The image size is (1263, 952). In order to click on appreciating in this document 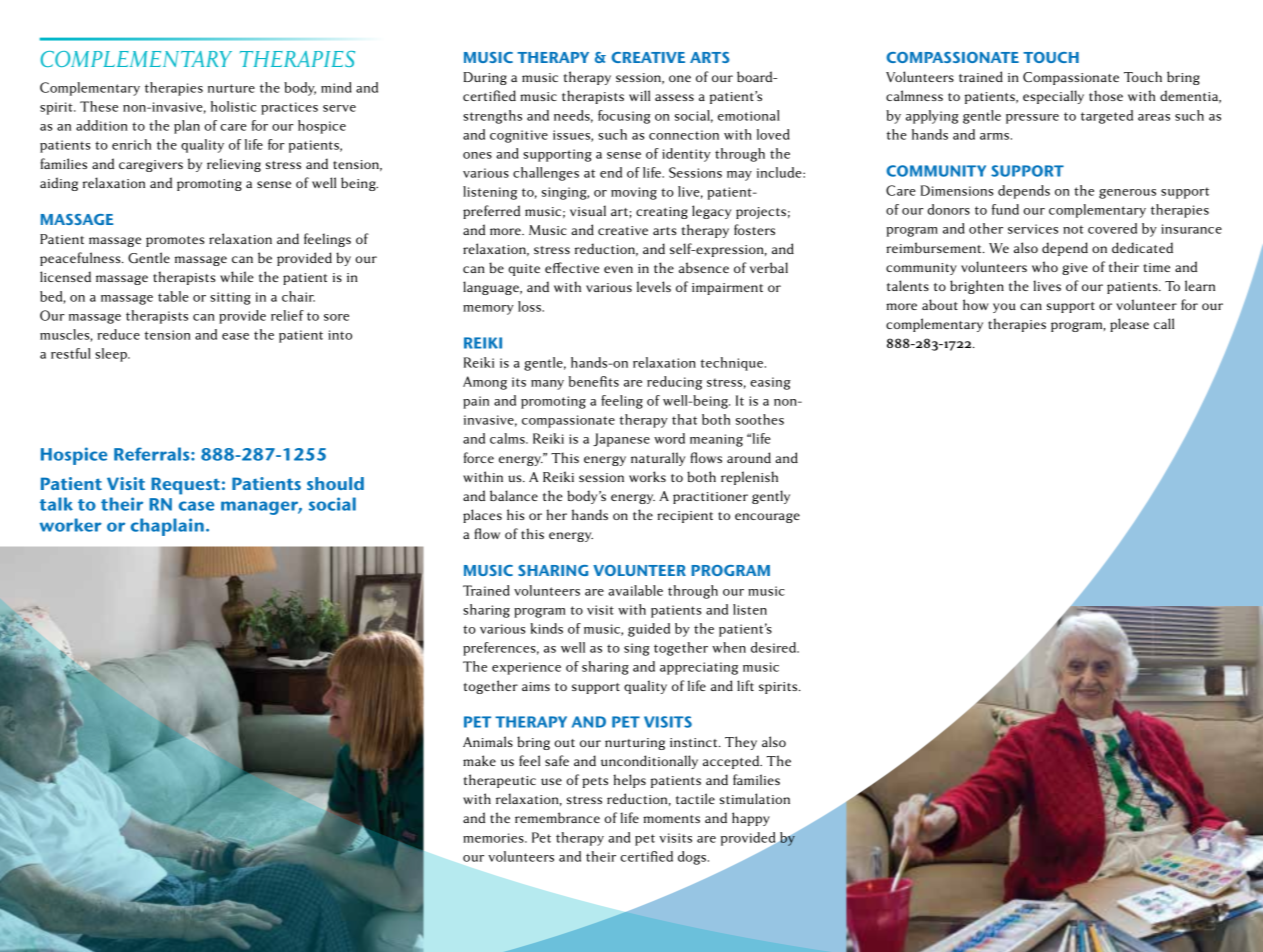, I will do `click(699, 668)`.
